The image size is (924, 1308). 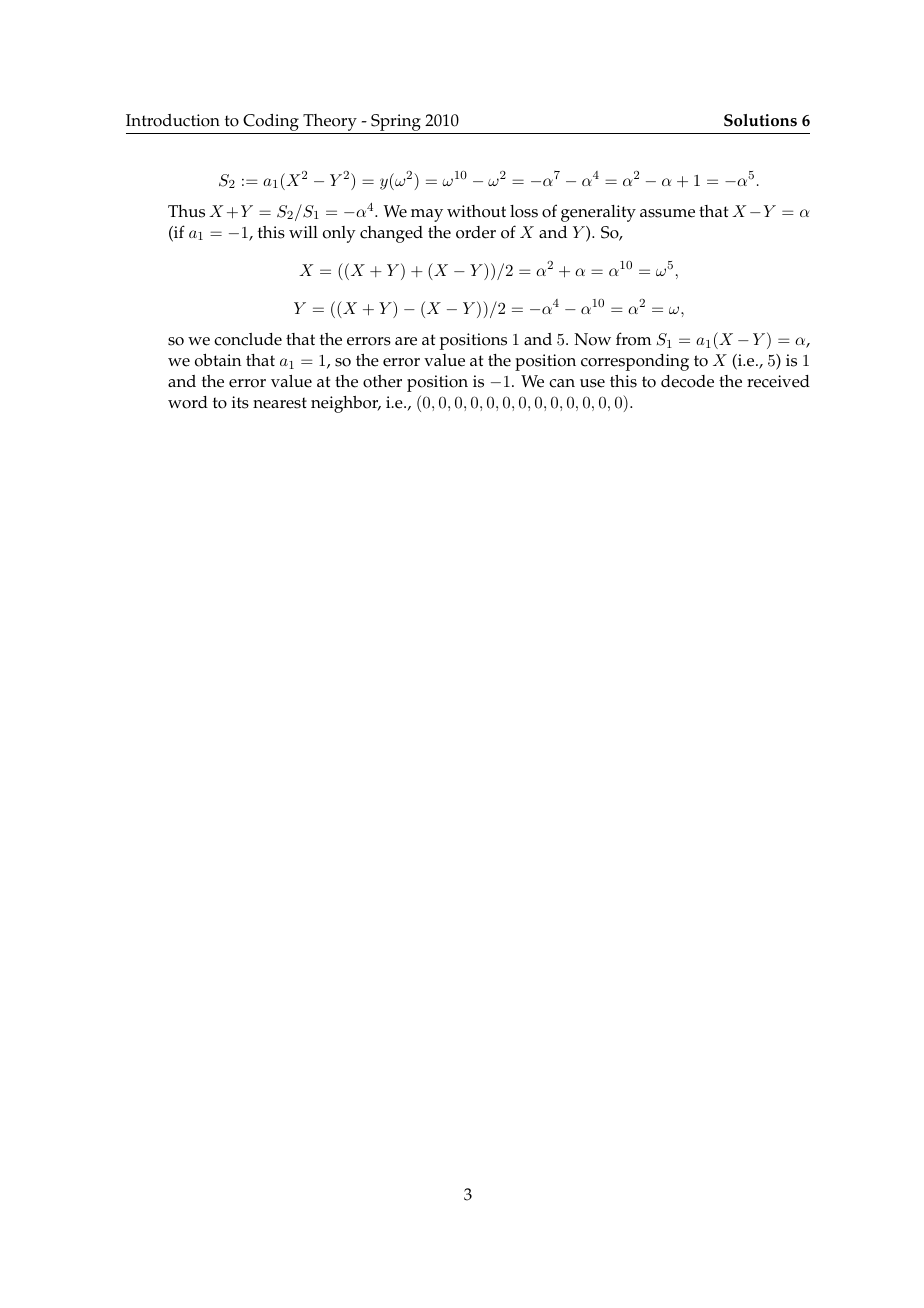 What do you see at coordinates (186, 211) in the image?
I see `Thus` at bounding box center [186, 211].
